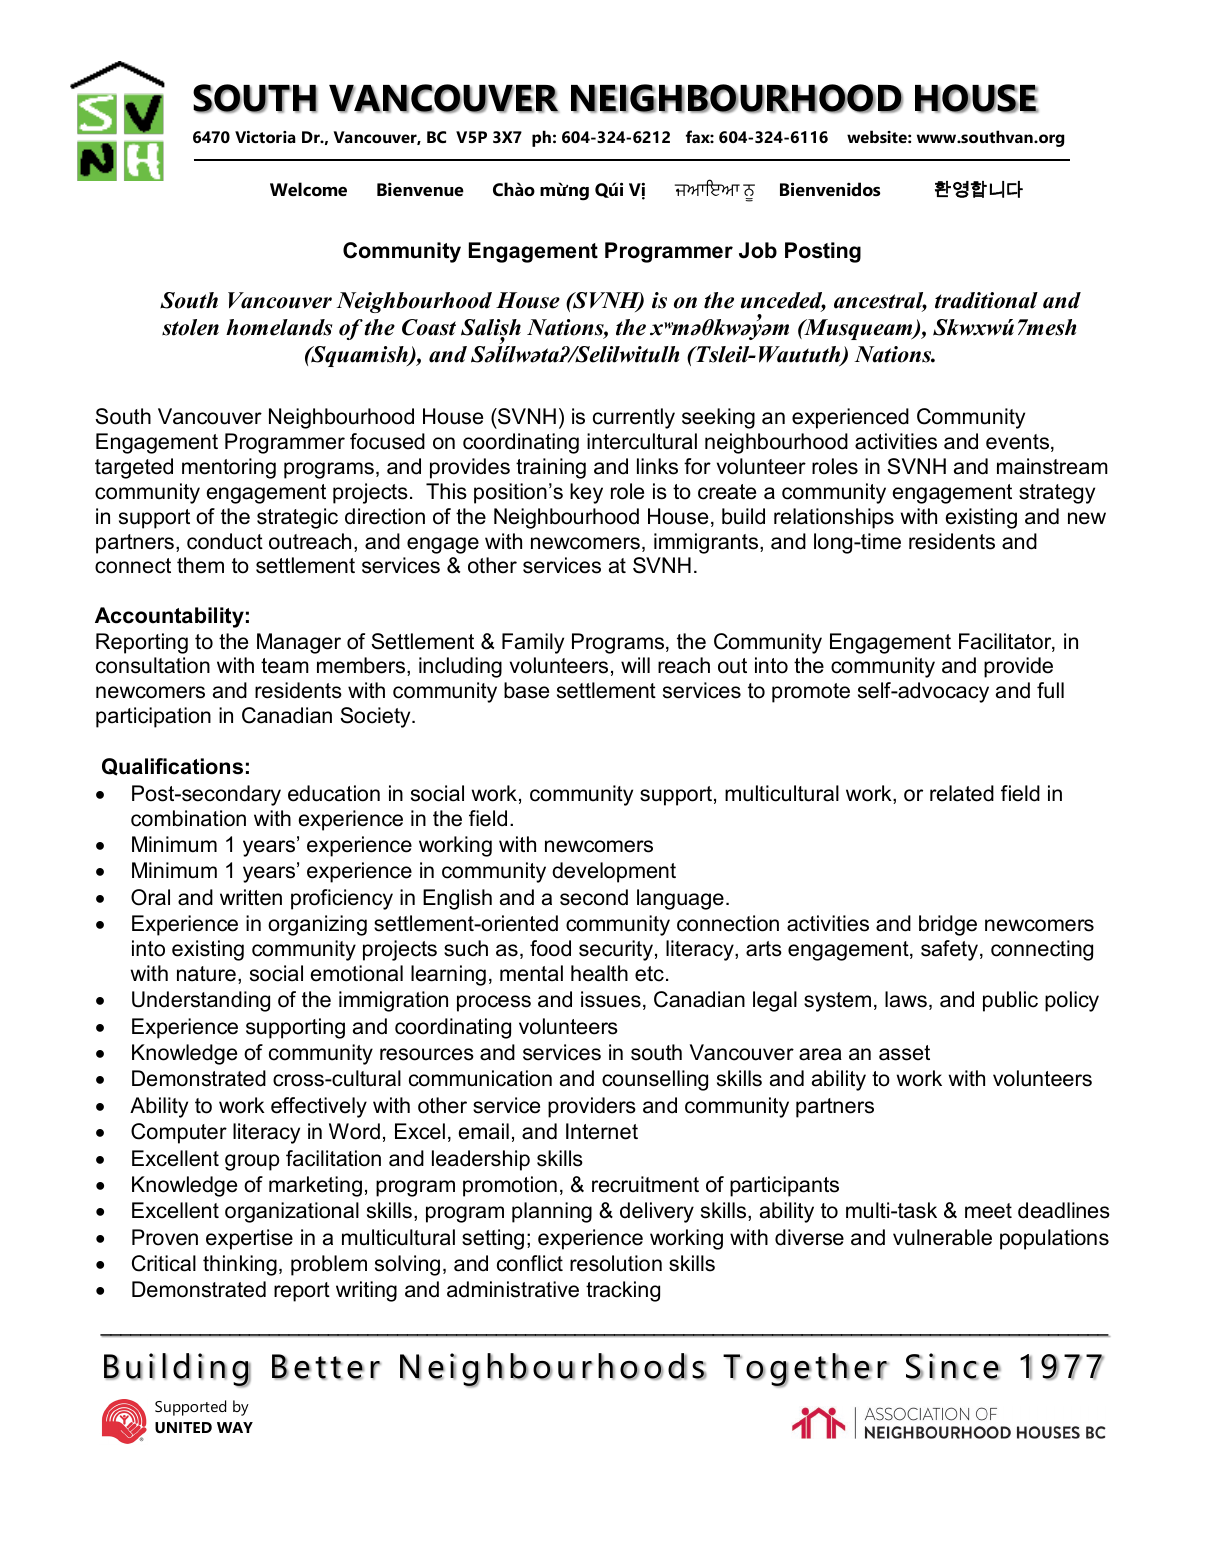  Describe the element at coordinates (172, 767) in the screenshot. I see `Qualifications` at that location.
